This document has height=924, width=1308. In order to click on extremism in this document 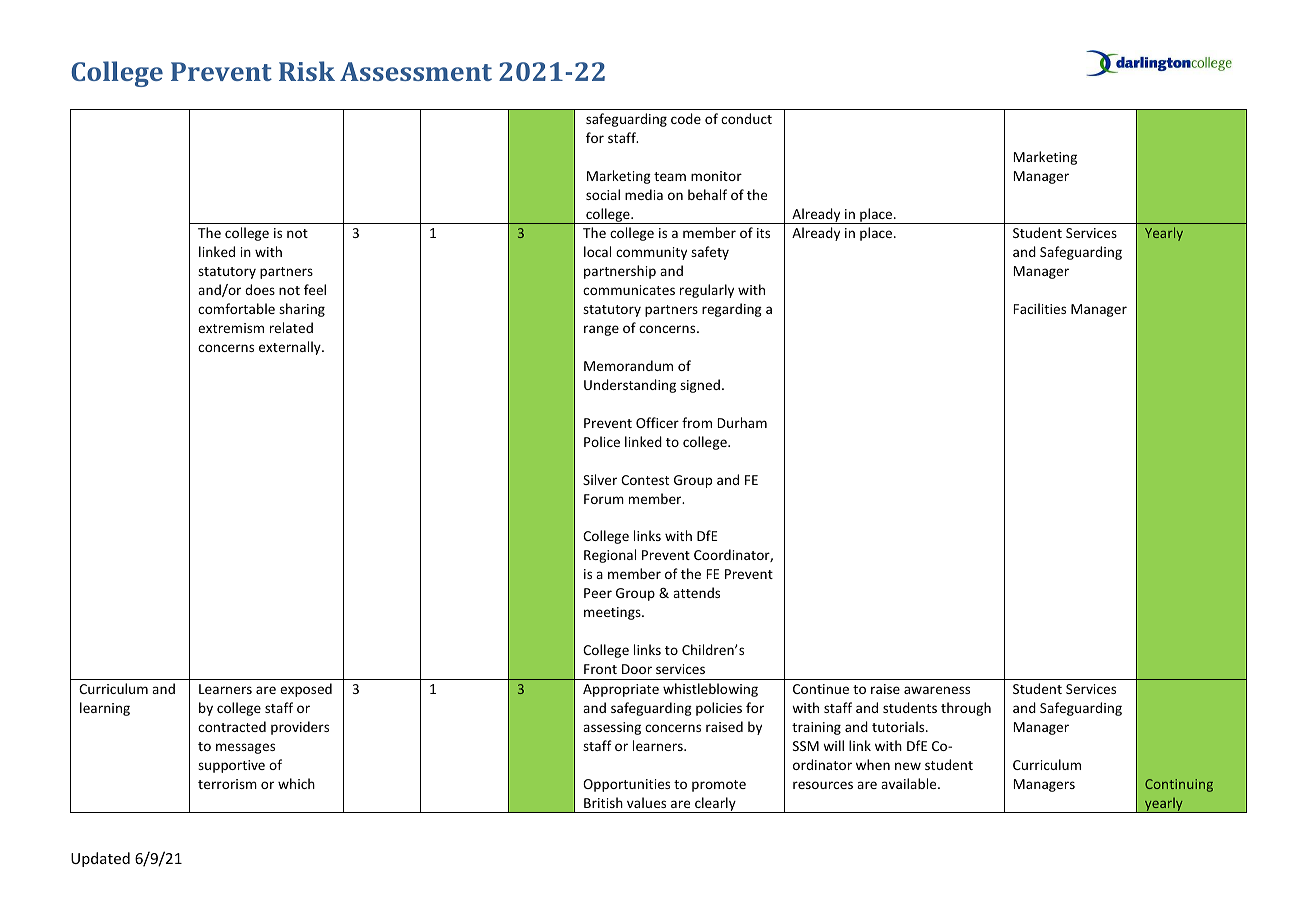, I will do `click(231, 328)`.
